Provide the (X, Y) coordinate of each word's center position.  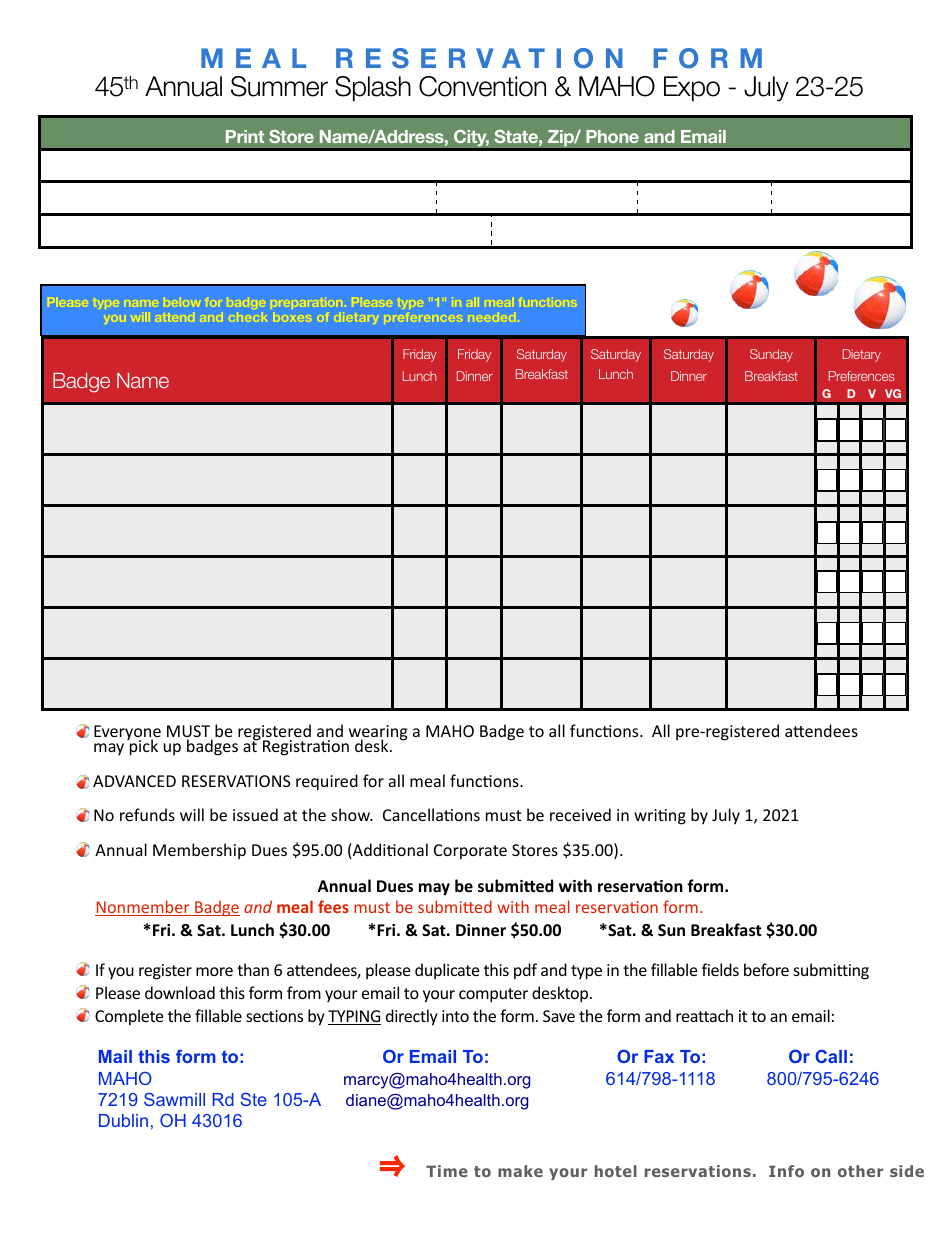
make (520, 1171)
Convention (482, 86)
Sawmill (174, 1099)
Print (245, 136)
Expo (692, 89)
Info (786, 1171)
